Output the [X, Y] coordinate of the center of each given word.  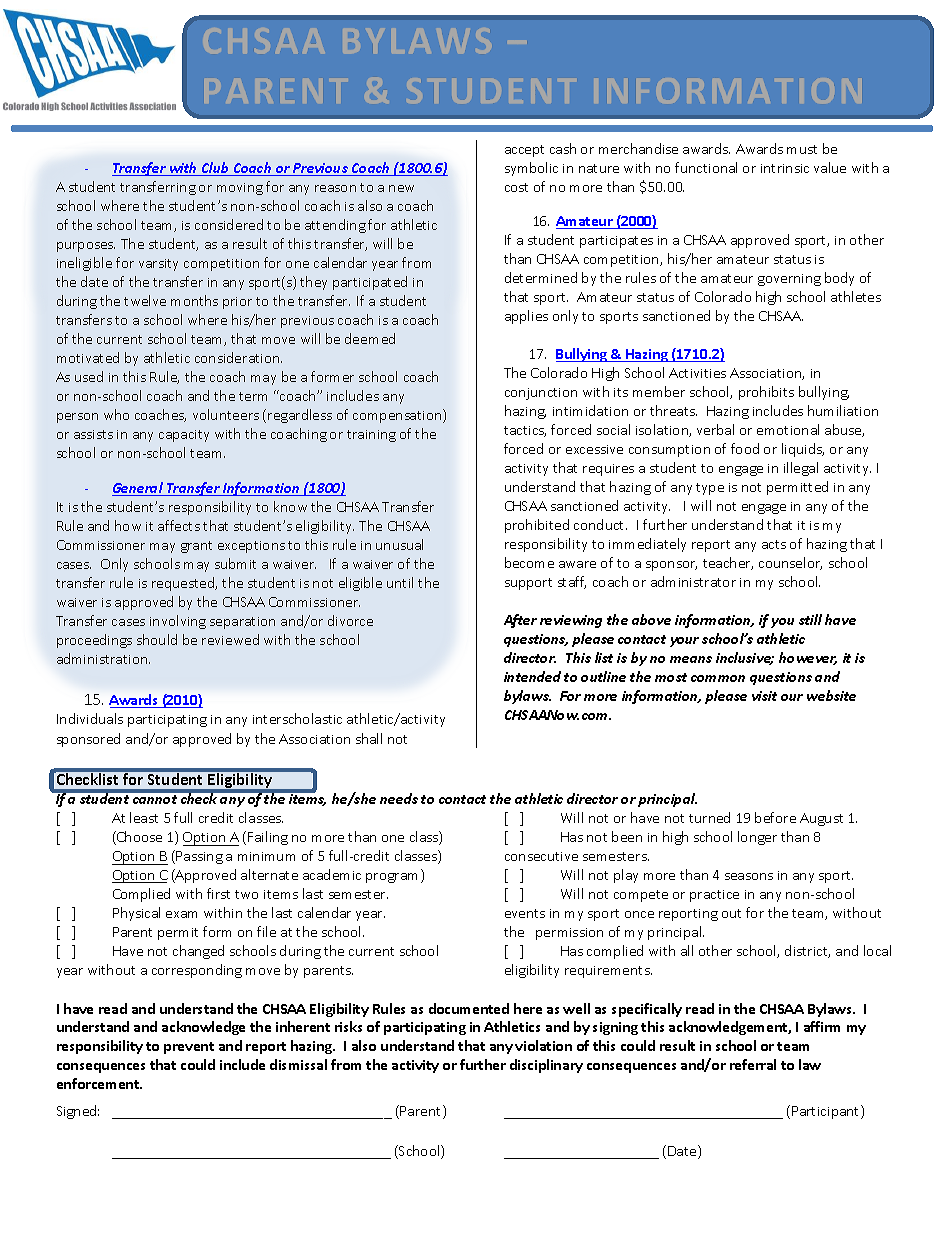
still [810, 619]
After [520, 621]
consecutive [541, 856]
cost [516, 187]
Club [216, 169]
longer [757, 838]
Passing [199, 857]
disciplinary [546, 1066]
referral [753, 1064]
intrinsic [785, 168]
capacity [184, 436]
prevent [189, 1048]
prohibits [766, 393]
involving [178, 622]
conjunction [541, 394]
